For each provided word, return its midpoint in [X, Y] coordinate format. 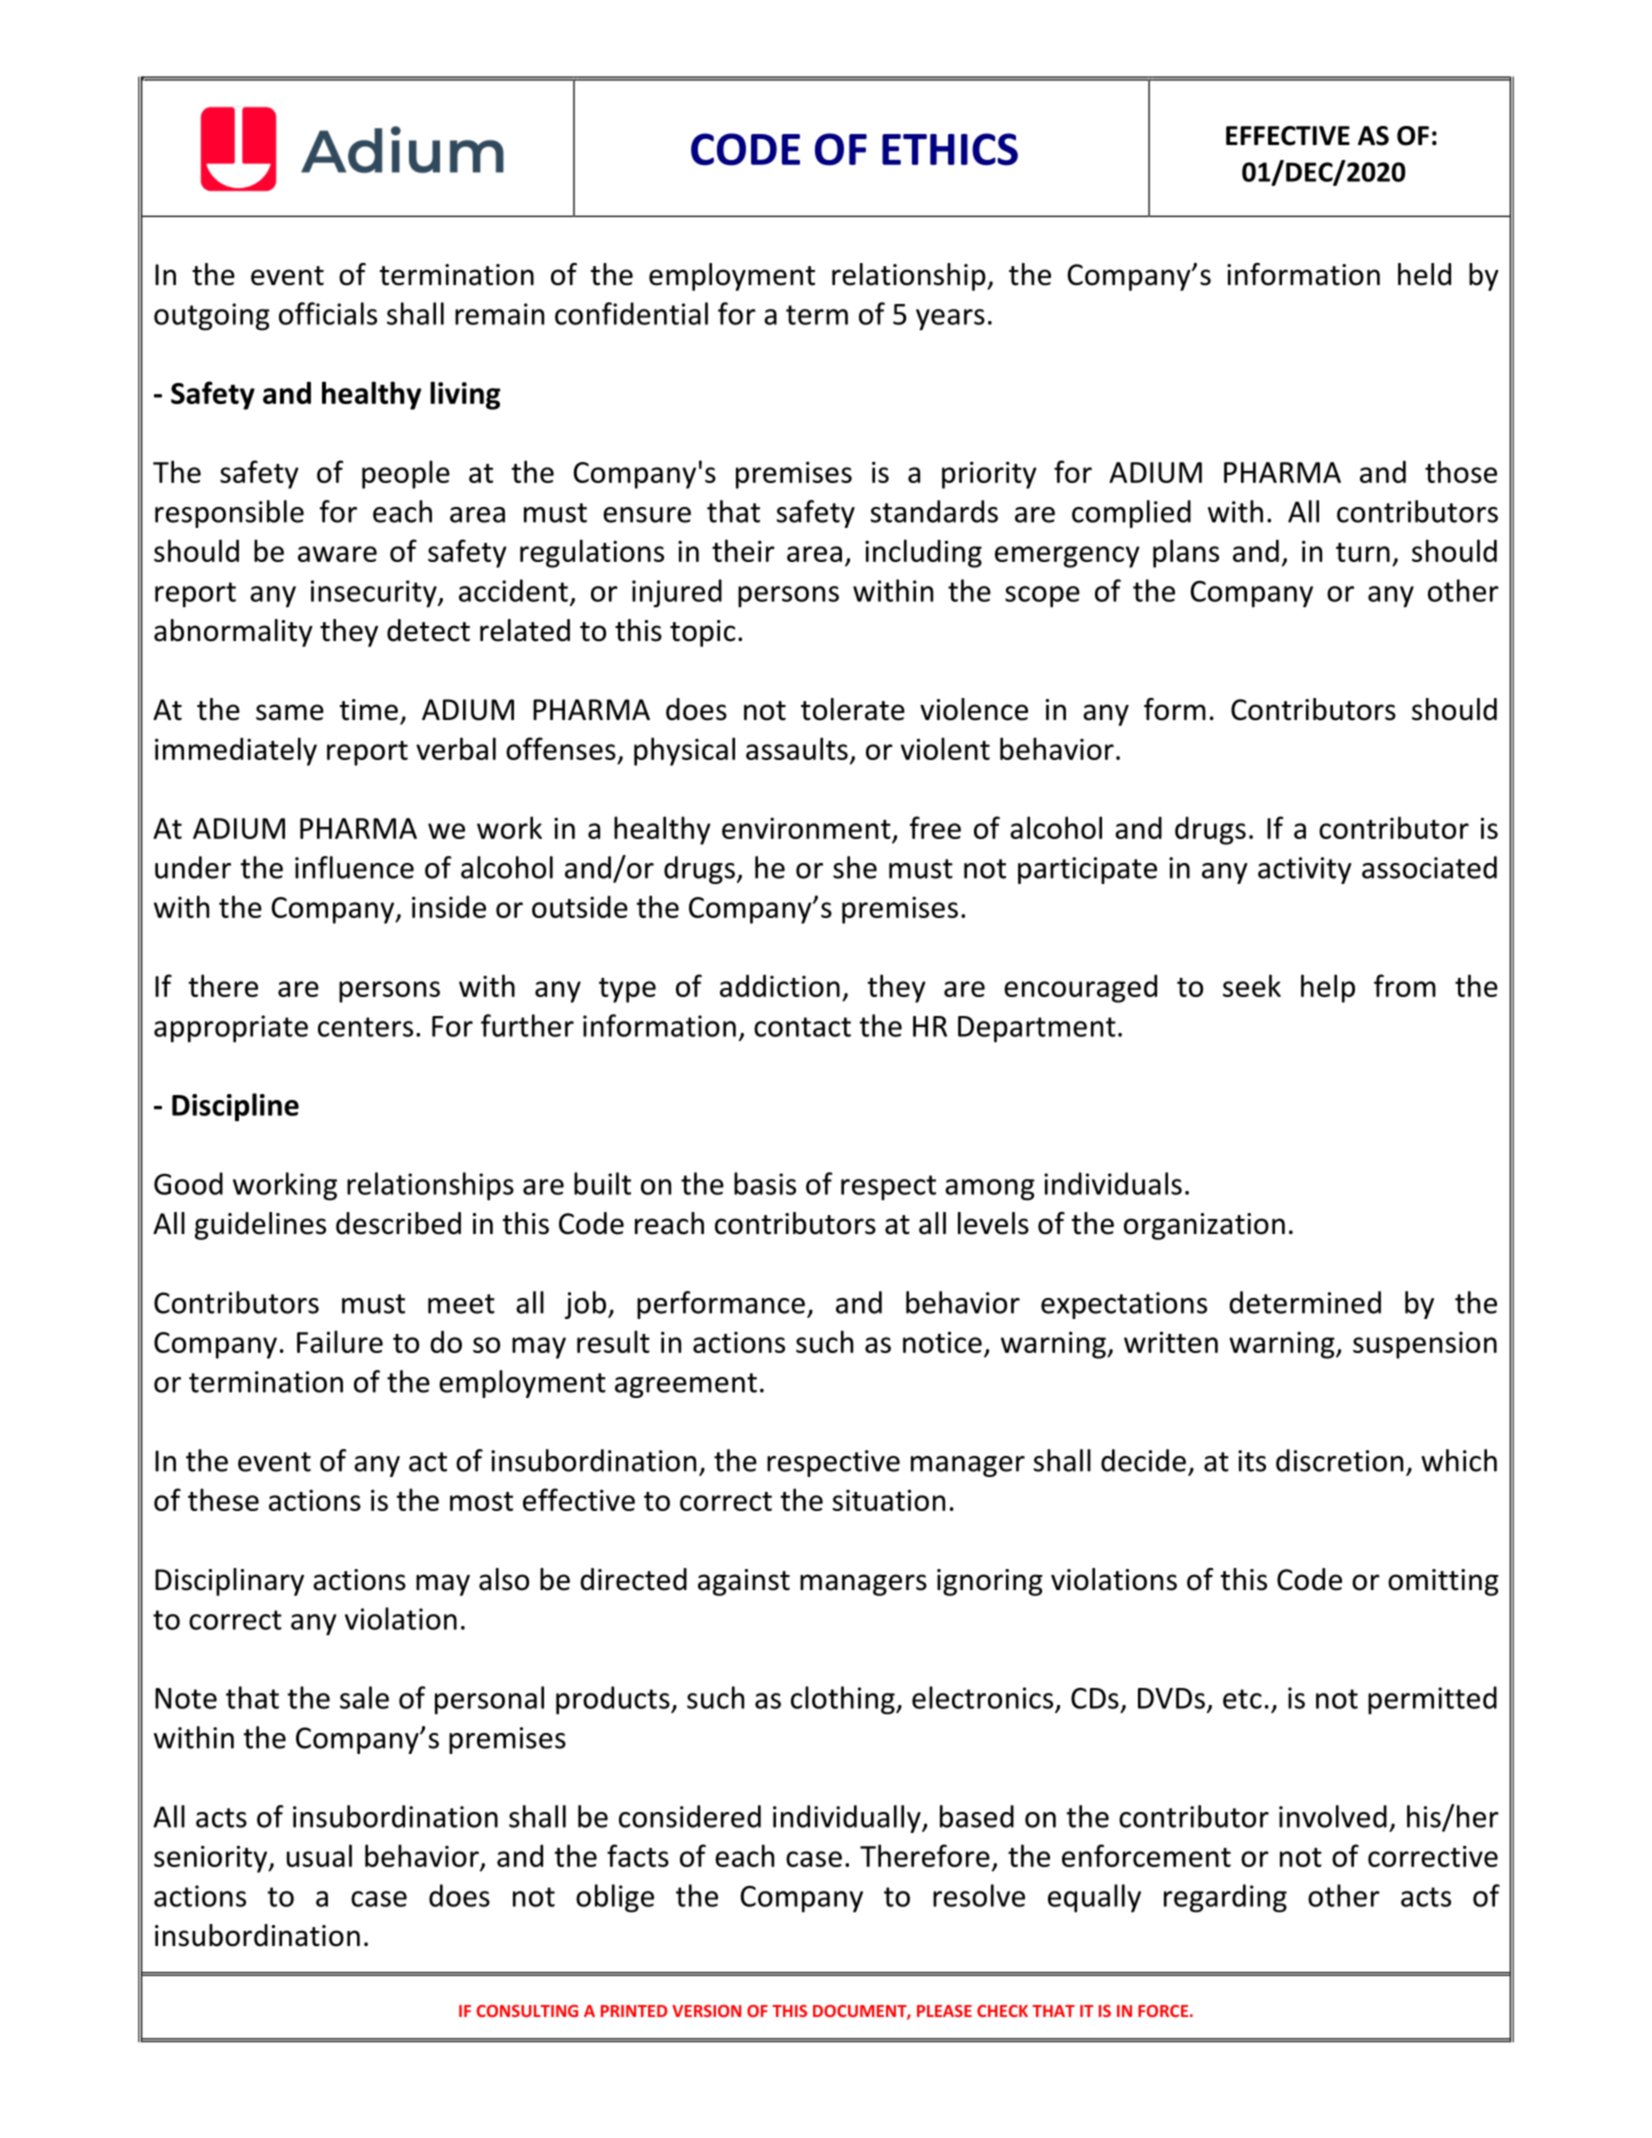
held [1424, 274]
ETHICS [950, 149]
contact [802, 1027]
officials [328, 313]
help [1328, 988]
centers [365, 1027]
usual [319, 1855]
